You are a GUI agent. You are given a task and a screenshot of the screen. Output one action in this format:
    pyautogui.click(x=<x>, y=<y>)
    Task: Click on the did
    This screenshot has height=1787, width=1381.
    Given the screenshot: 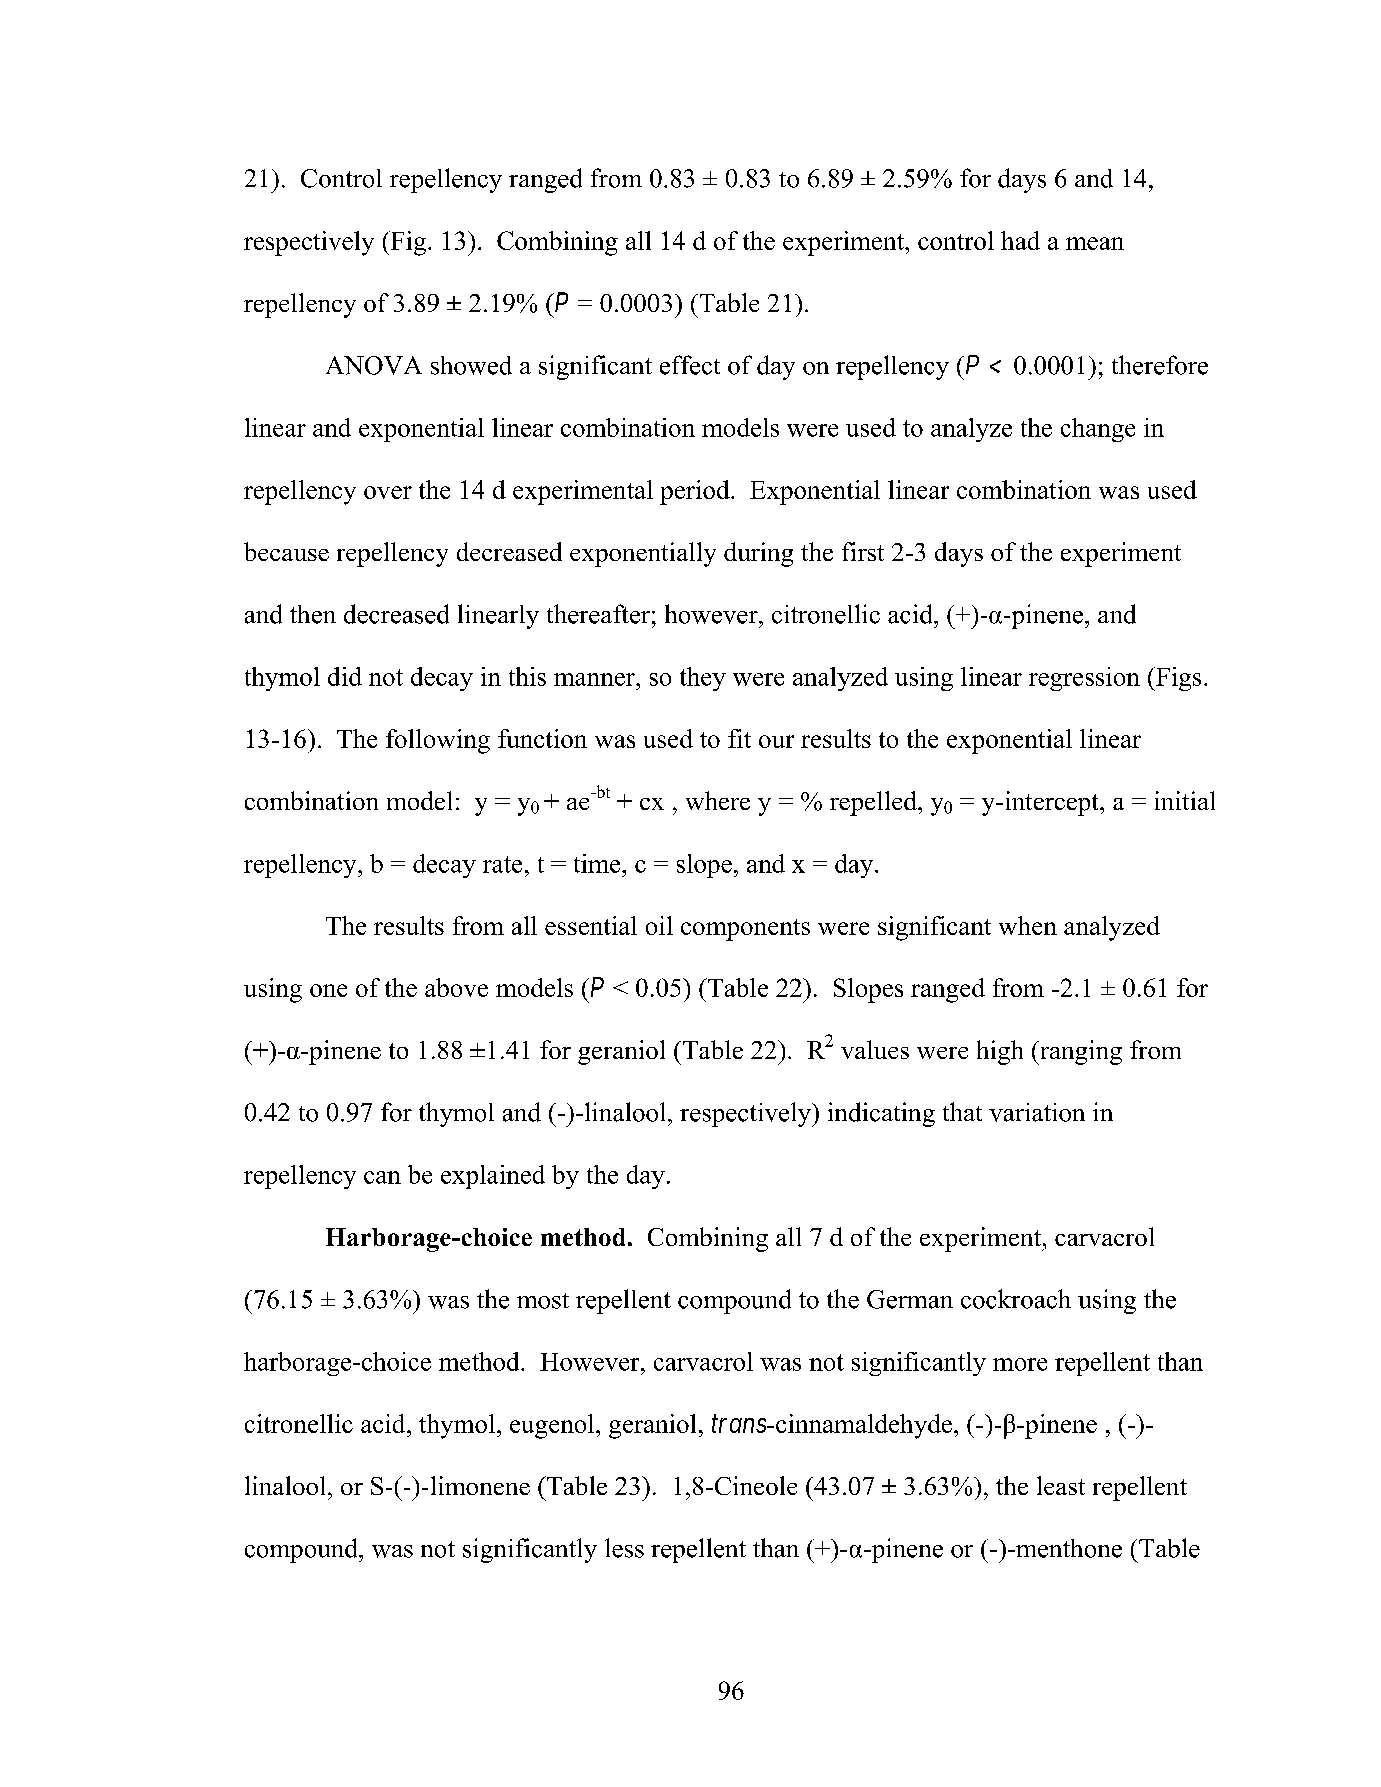 What is the action you would take?
    pyautogui.click(x=345, y=676)
